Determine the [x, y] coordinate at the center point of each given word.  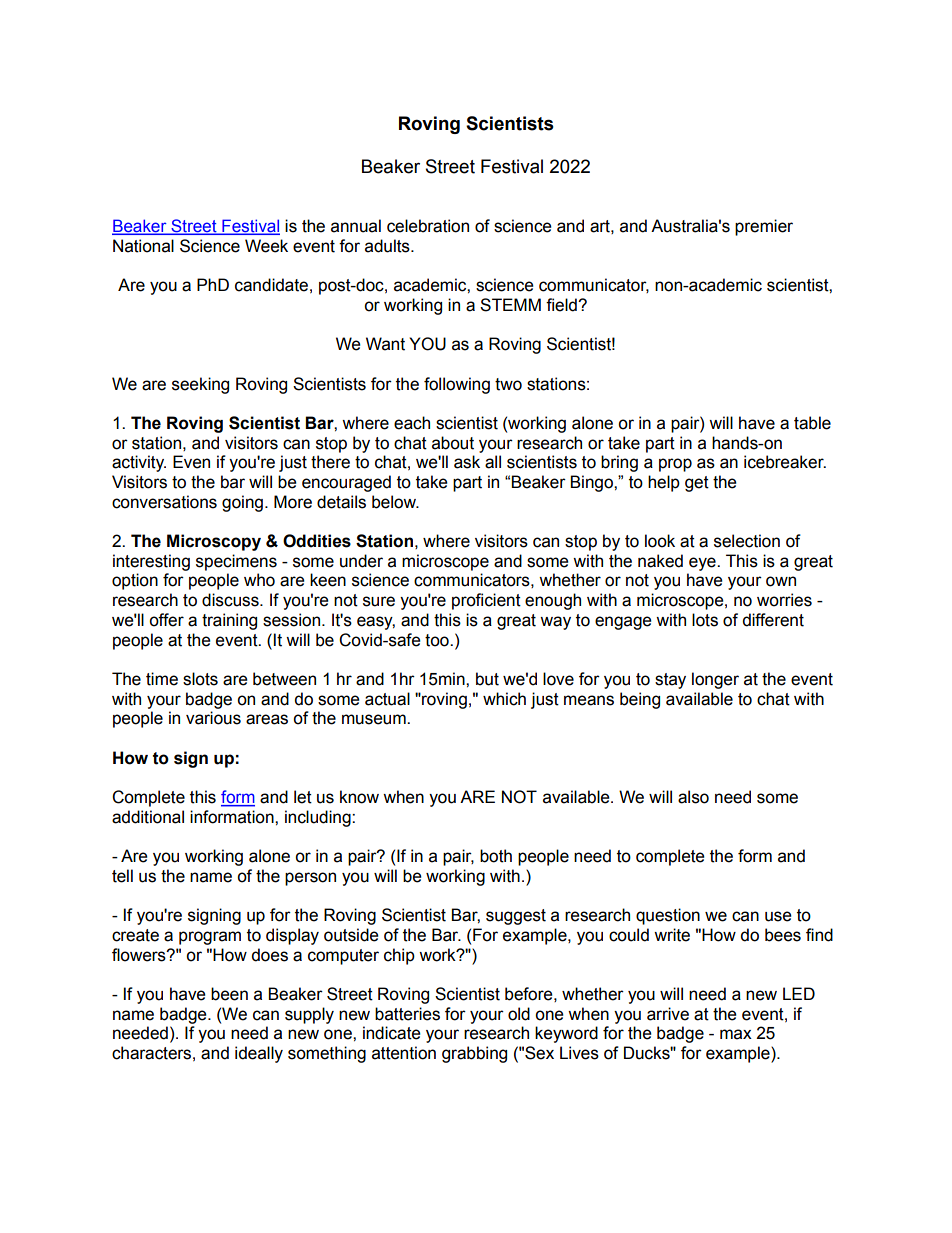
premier [764, 227]
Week [266, 246]
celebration [428, 226]
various [213, 718]
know [359, 797]
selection [747, 541]
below [395, 502]
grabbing [474, 1054]
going [242, 503]
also [693, 797]
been [229, 994]
